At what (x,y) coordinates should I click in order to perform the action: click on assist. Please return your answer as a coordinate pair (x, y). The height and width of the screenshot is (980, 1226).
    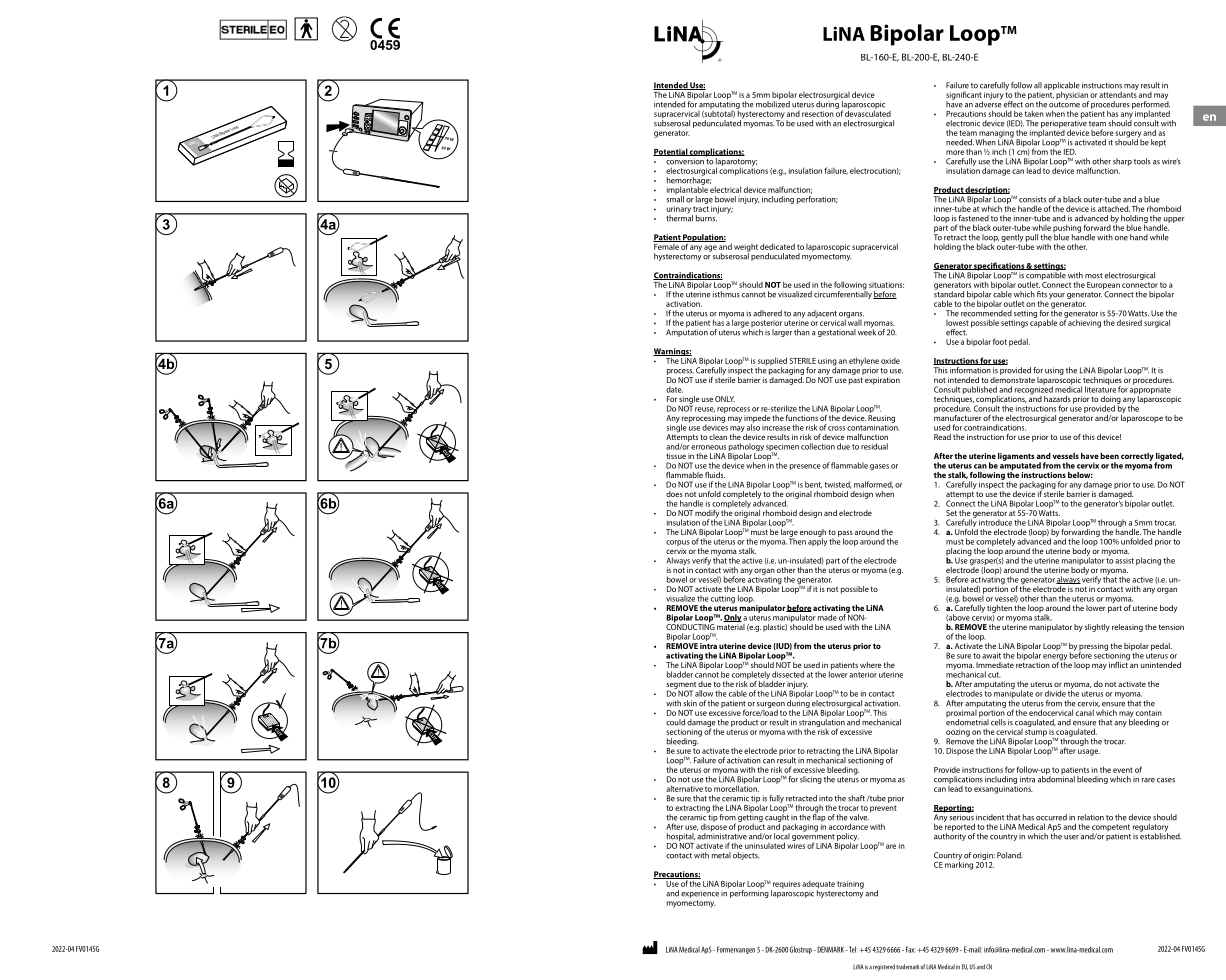
    Looking at the image, I should click on (1124, 561).
